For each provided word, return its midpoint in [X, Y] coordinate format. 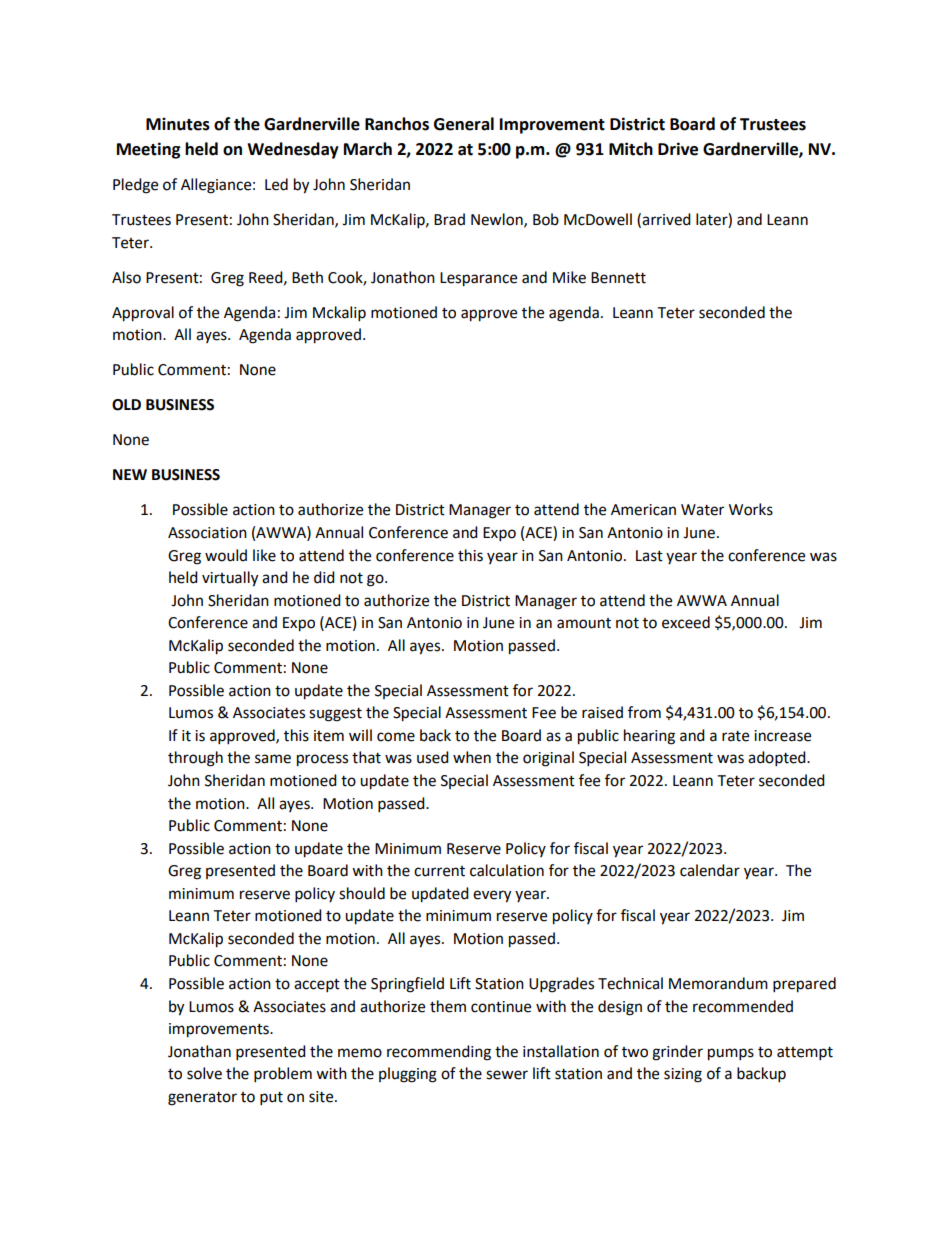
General [464, 124]
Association [207, 533]
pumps [731, 1054]
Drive [678, 149]
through [195, 759]
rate [735, 736]
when [472, 757]
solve [204, 1073]
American [643, 510]
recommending [439, 1053]
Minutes [178, 124]
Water [702, 510]
